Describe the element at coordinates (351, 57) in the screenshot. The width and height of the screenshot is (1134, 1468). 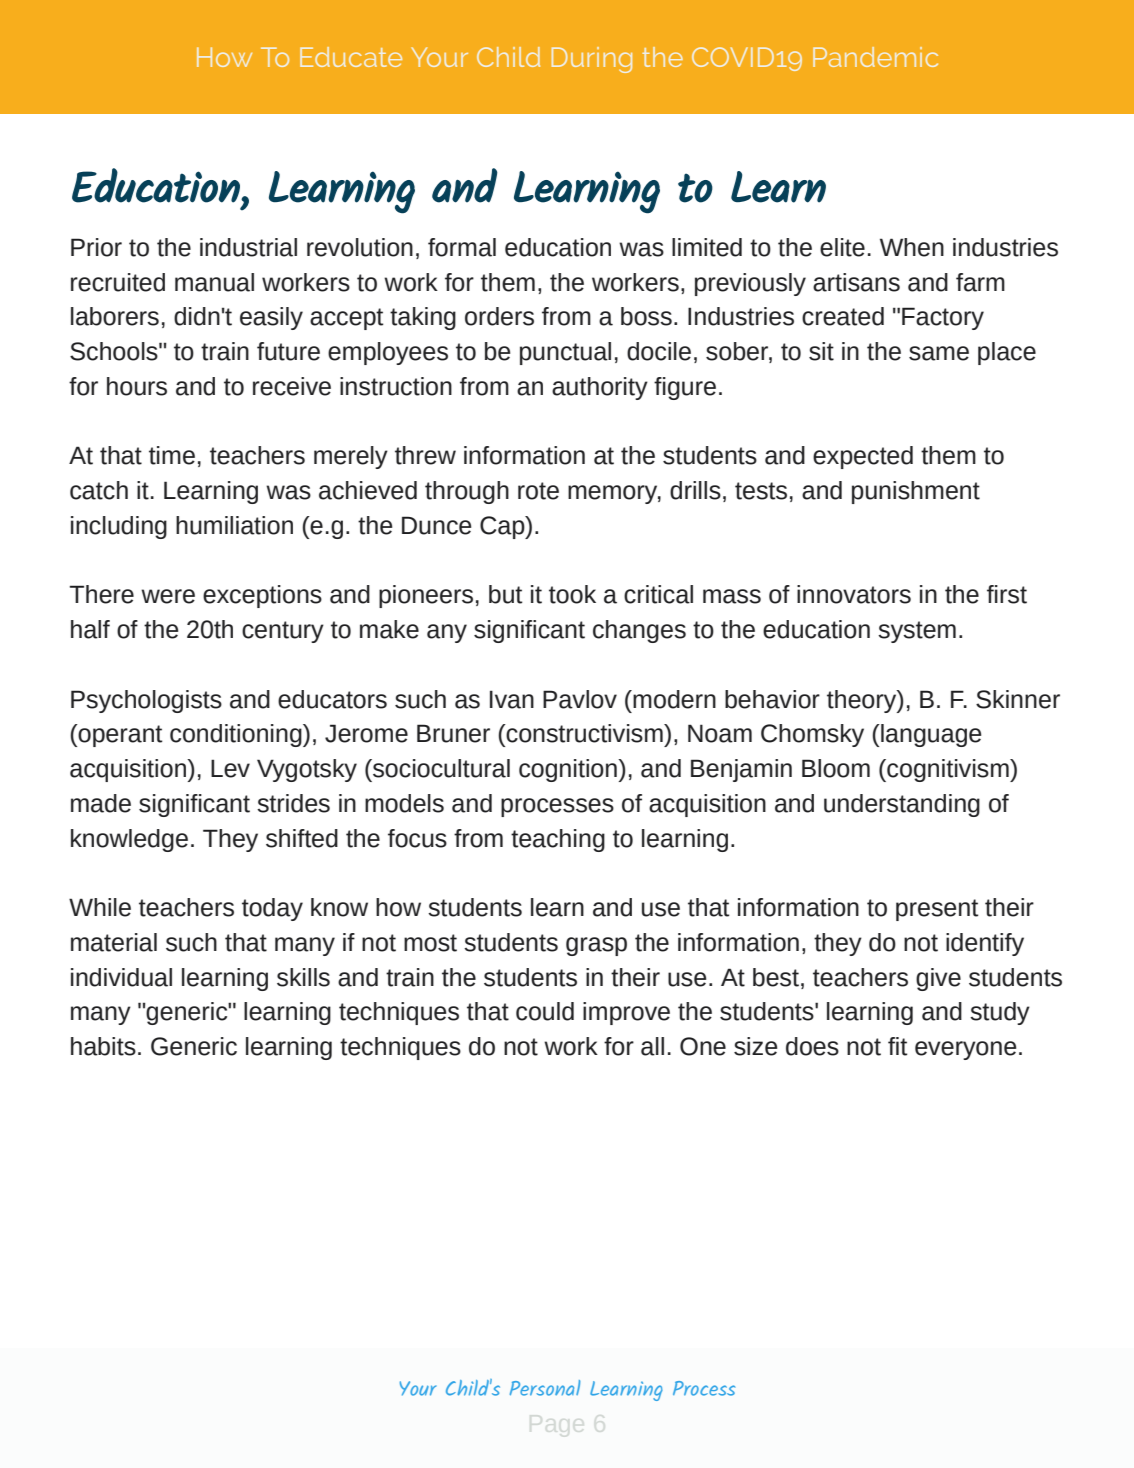
I see `Educate` at that location.
